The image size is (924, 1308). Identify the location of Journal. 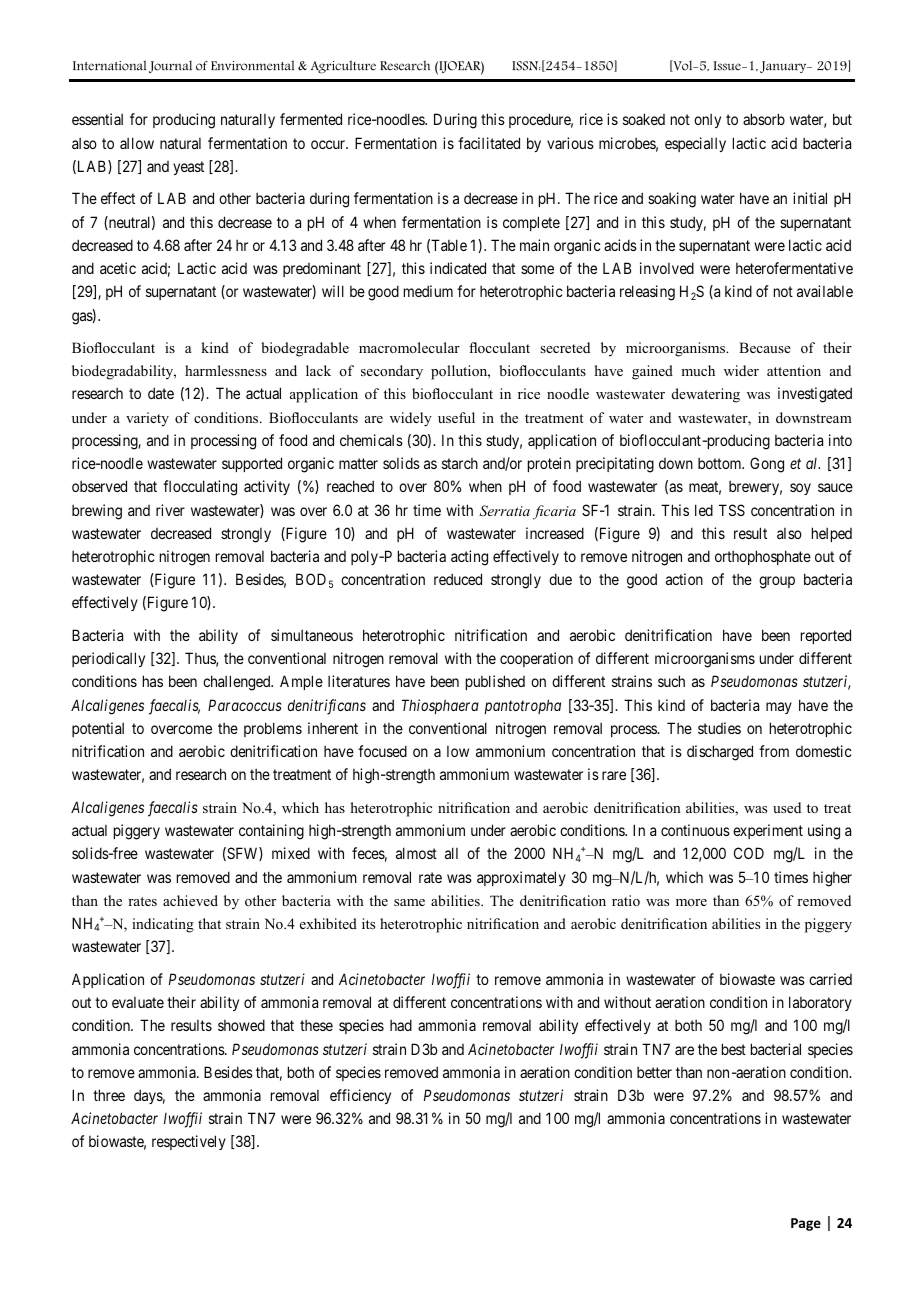
(170, 66).
